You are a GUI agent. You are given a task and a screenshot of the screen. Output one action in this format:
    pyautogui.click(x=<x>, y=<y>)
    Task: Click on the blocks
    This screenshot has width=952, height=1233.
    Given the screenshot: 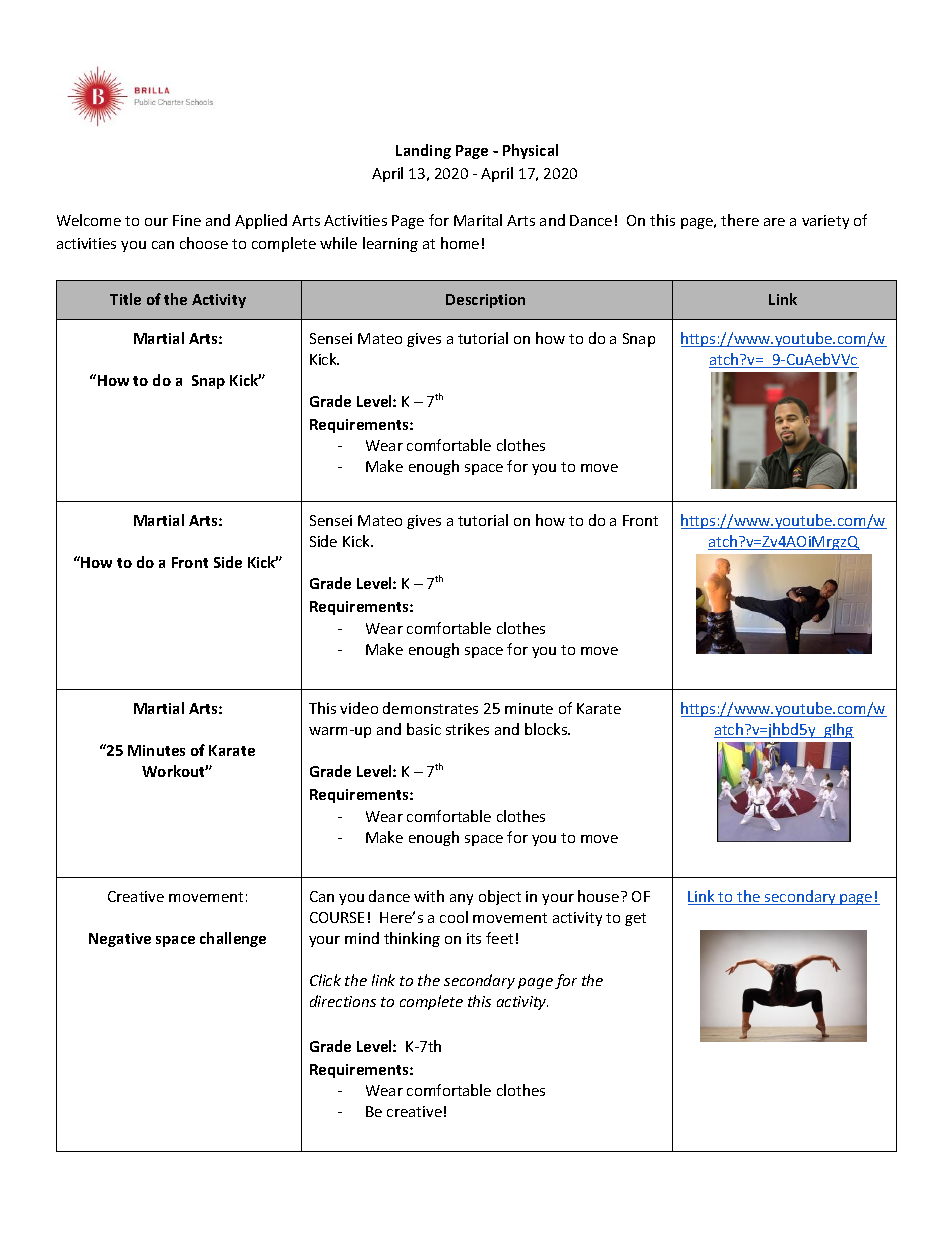 What is the action you would take?
    pyautogui.click(x=547, y=729)
